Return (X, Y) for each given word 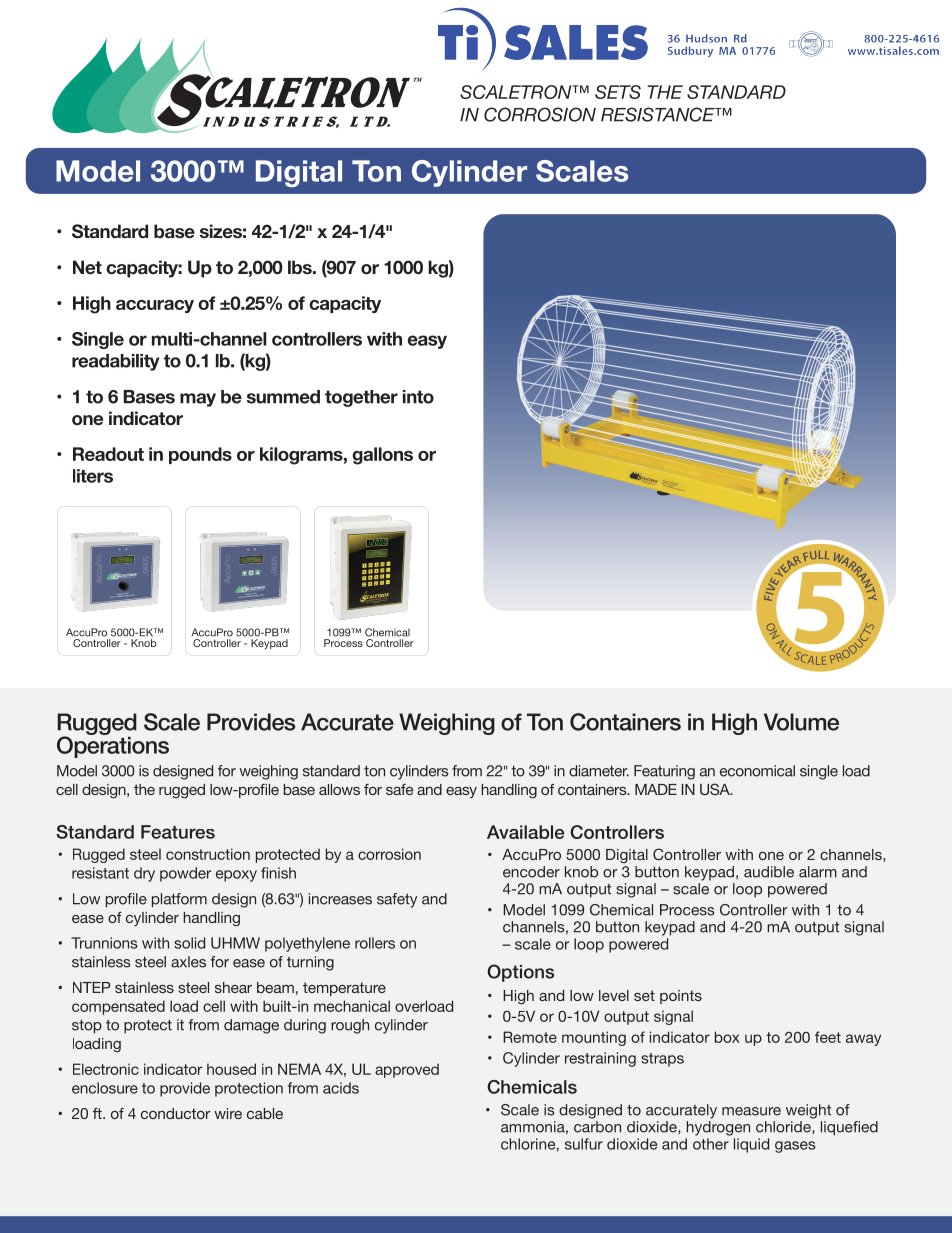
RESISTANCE (659, 114)
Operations (113, 746)
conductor (175, 1113)
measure (751, 1111)
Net (87, 267)
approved (407, 1070)
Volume (801, 722)
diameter (599, 771)
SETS (618, 92)
